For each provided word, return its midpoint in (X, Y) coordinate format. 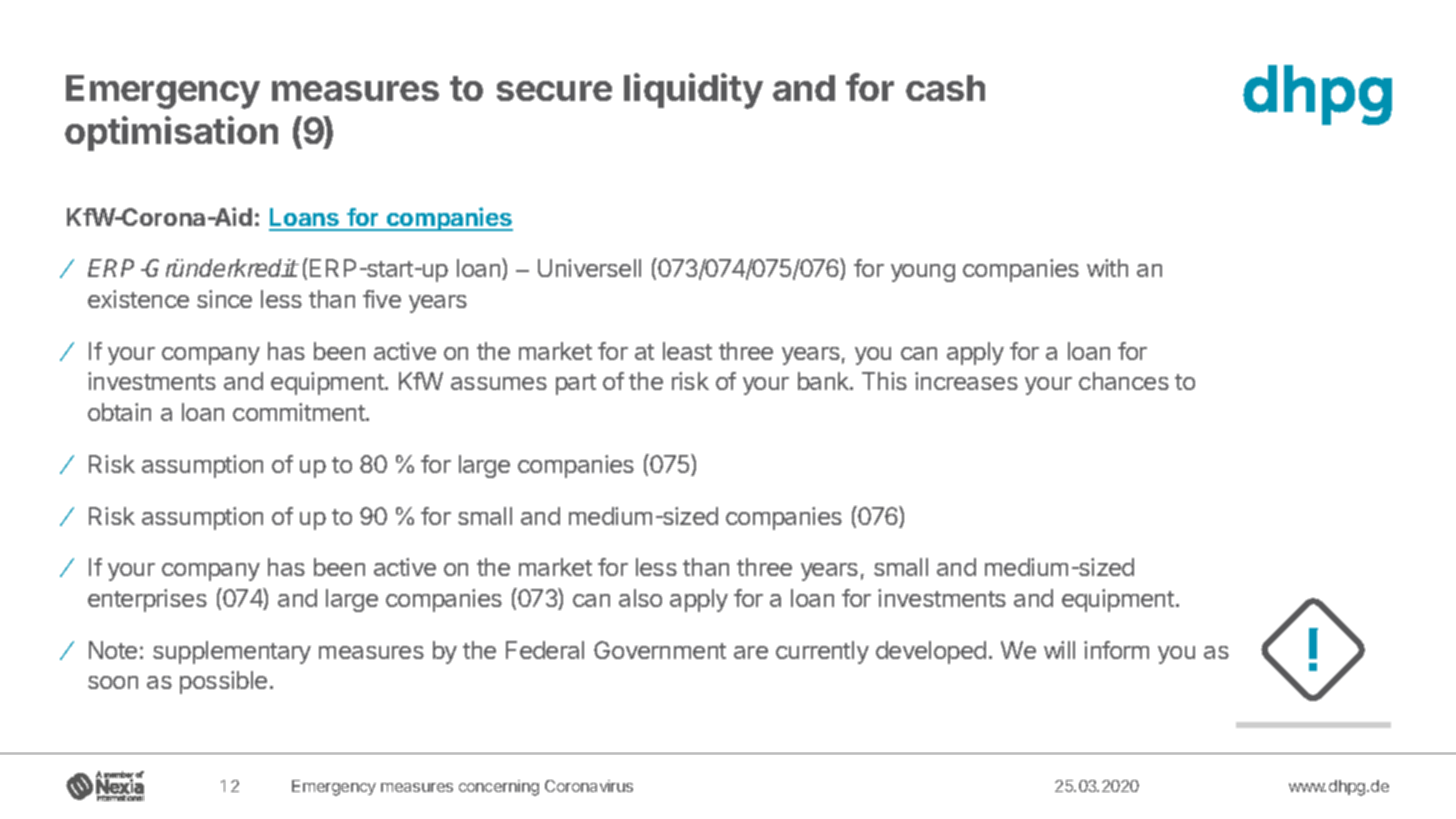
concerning (499, 788)
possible (223, 682)
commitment (300, 412)
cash (945, 88)
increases (966, 381)
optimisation (171, 133)
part (576, 384)
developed (931, 652)
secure (554, 91)
